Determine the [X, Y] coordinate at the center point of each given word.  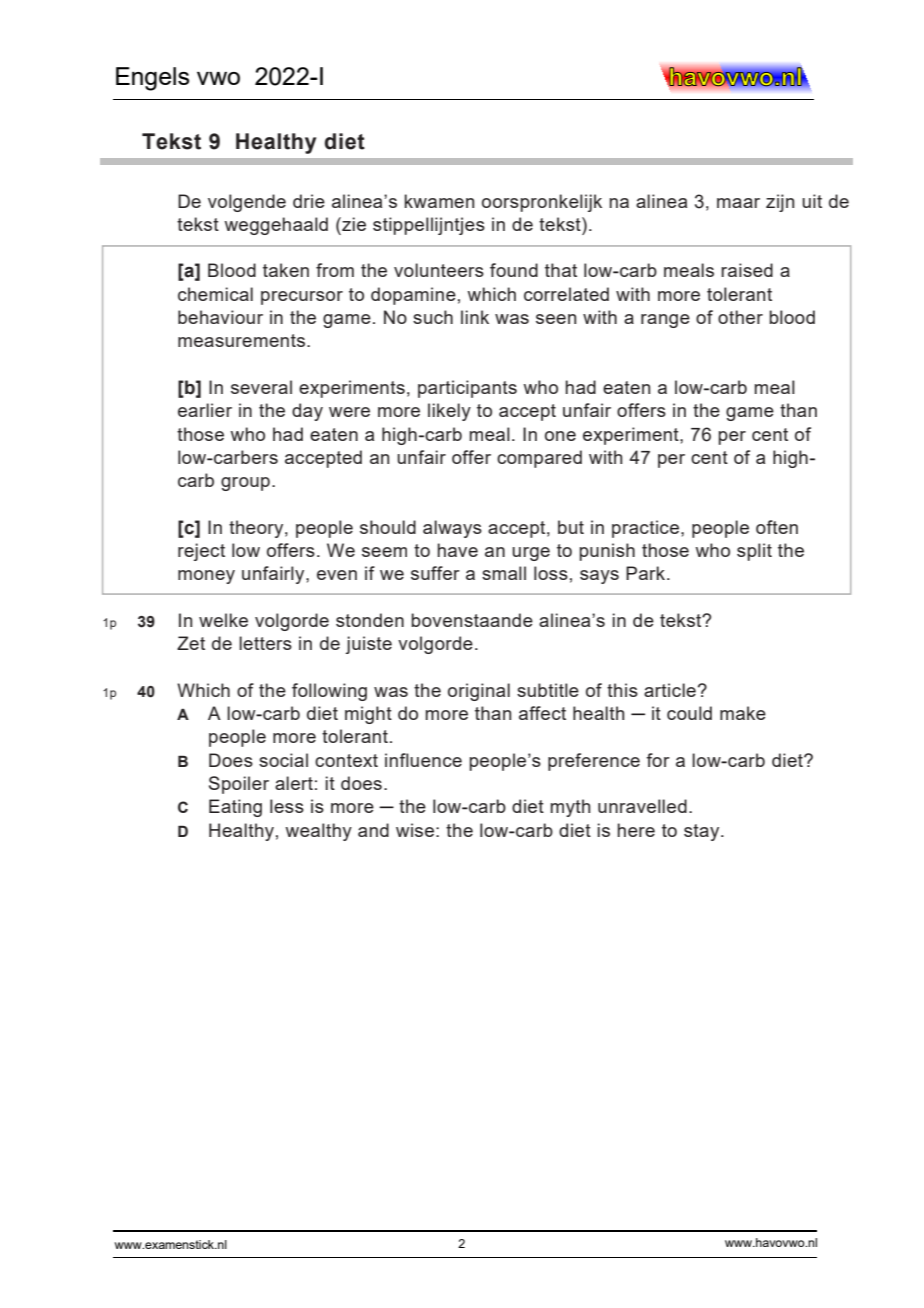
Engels [152, 79]
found [514, 270]
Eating [235, 808]
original [479, 692]
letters [265, 643]
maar [738, 203]
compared [539, 459]
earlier [205, 410]
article [670, 690]
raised [747, 270]
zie [353, 224]
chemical [215, 294]
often [777, 527]
